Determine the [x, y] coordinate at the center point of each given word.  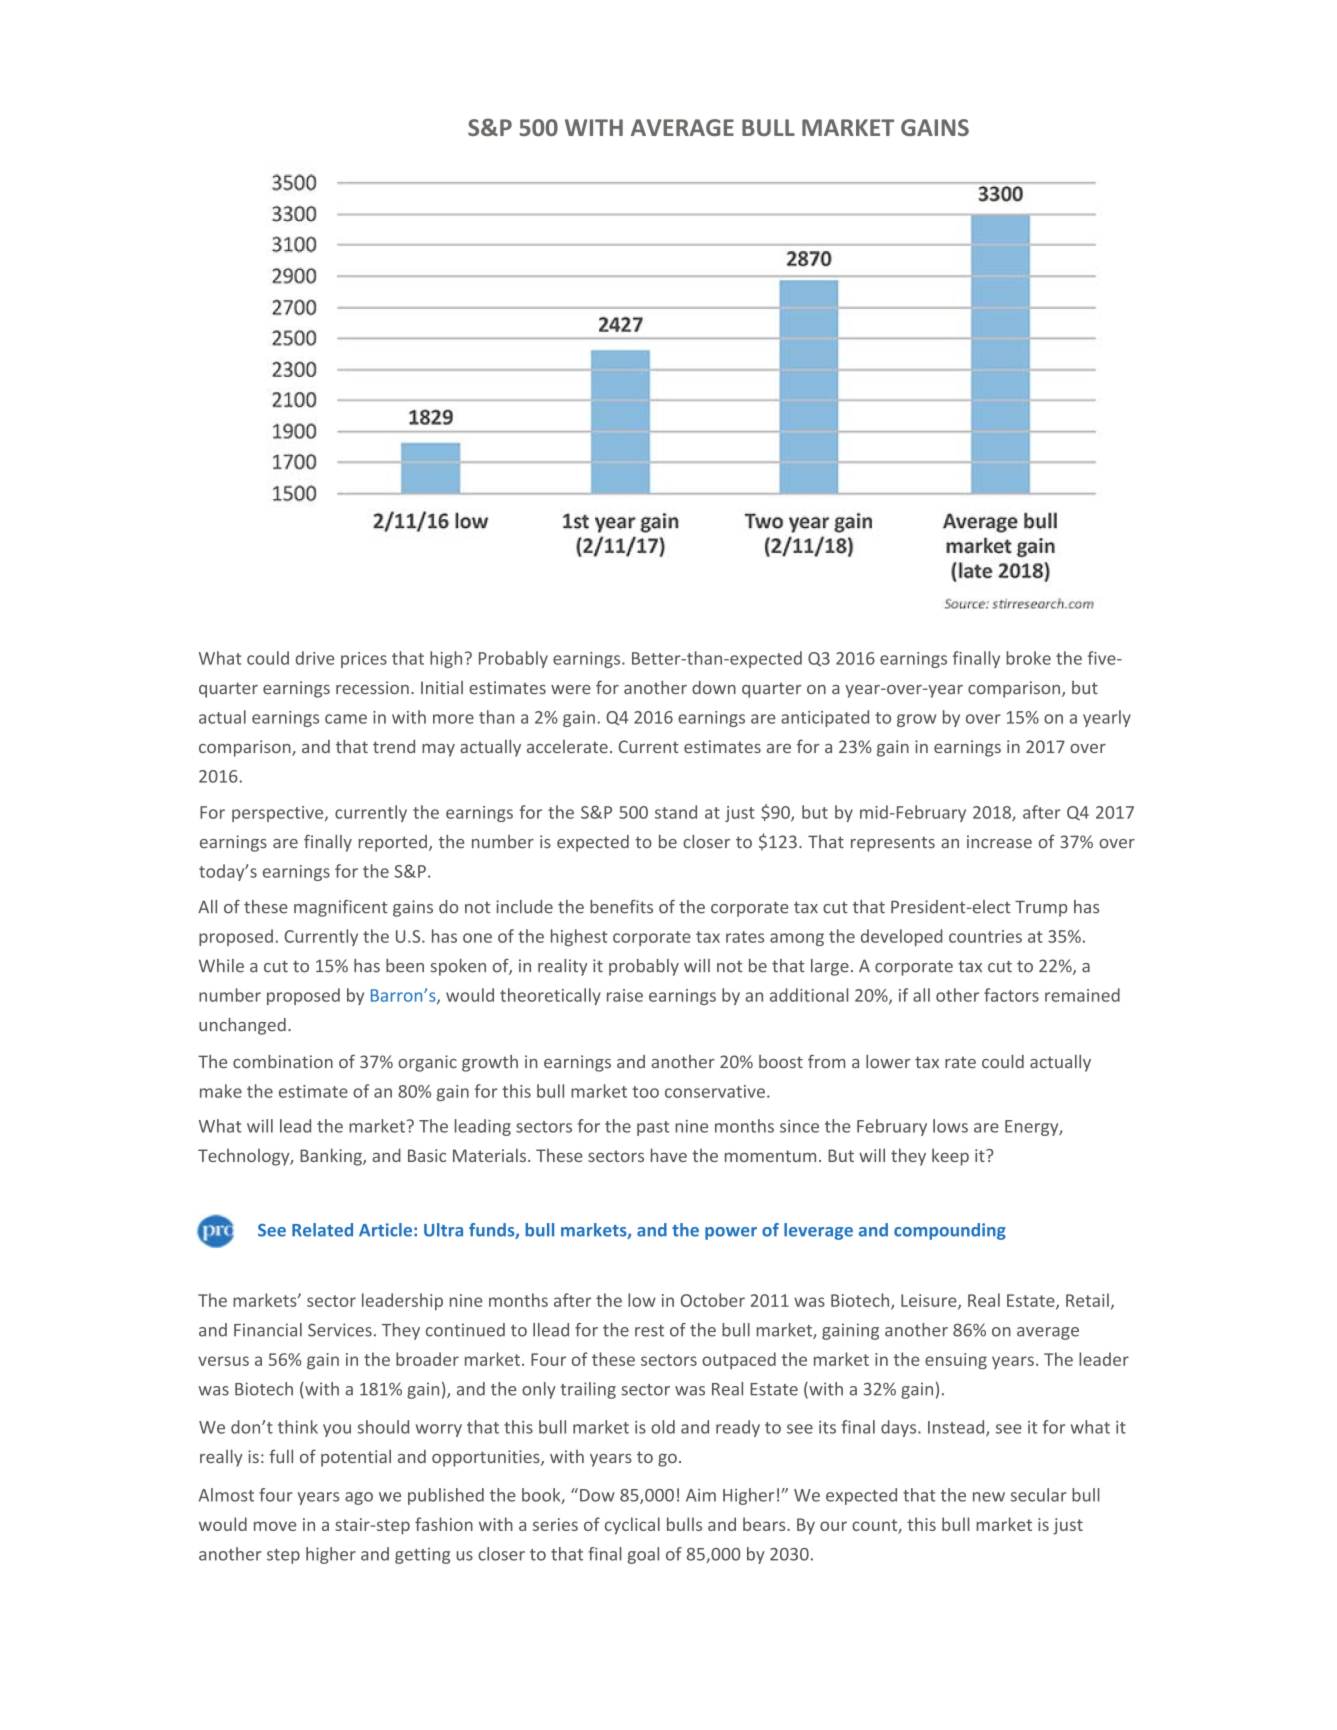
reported [393, 843]
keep [950, 1157]
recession [372, 687]
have [669, 1155]
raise [625, 995]
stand [676, 812]
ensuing [956, 1361]
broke [1028, 658]
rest [649, 1331]
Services [340, 1330]
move [275, 1526]
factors [1011, 995]
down [714, 687]
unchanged [242, 1026]
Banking [332, 1157]
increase [999, 842]
